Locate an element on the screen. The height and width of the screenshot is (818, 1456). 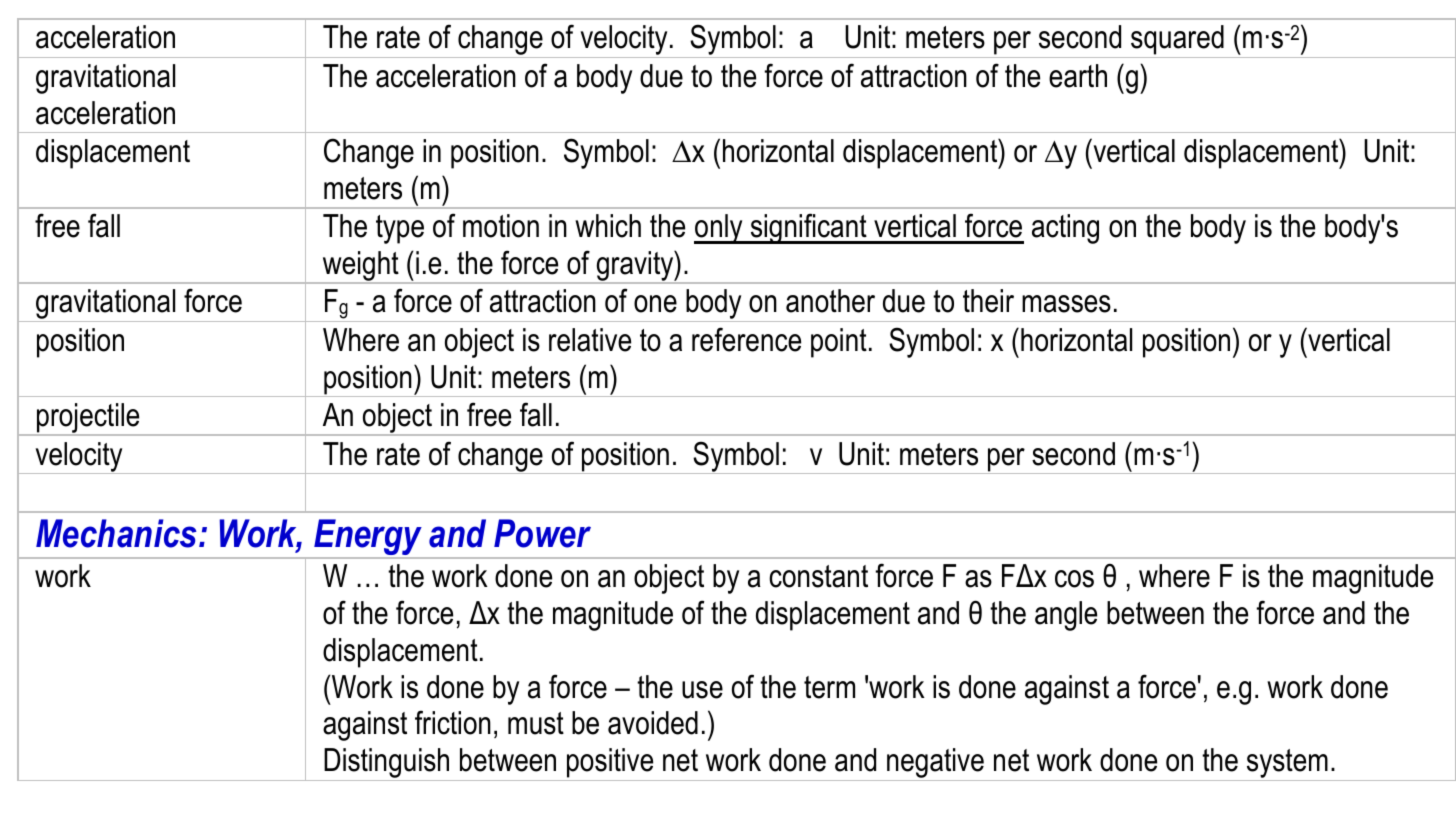
type is located at coordinates (400, 229).
